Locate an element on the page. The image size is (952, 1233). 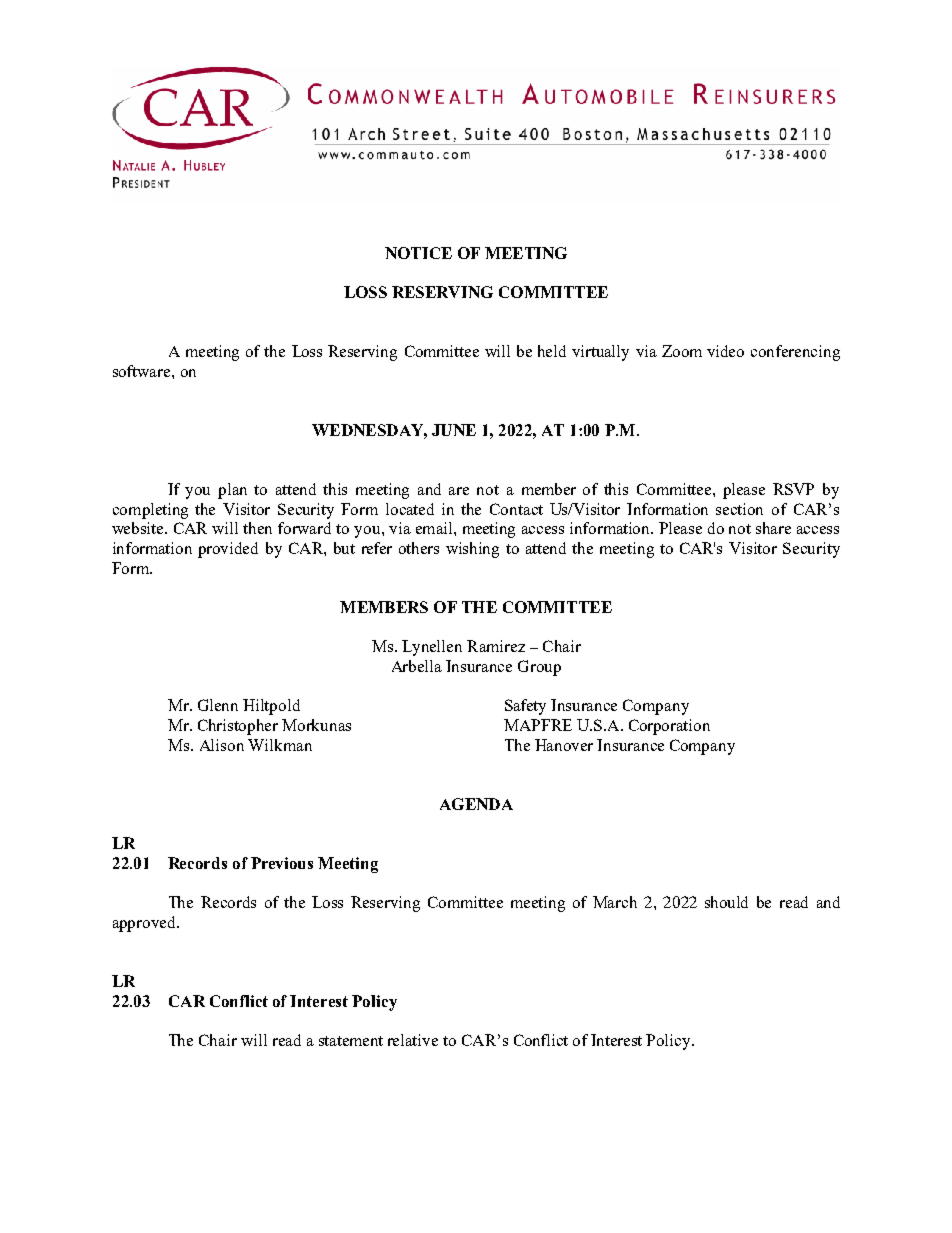
NOTICE is located at coordinates (418, 253).
